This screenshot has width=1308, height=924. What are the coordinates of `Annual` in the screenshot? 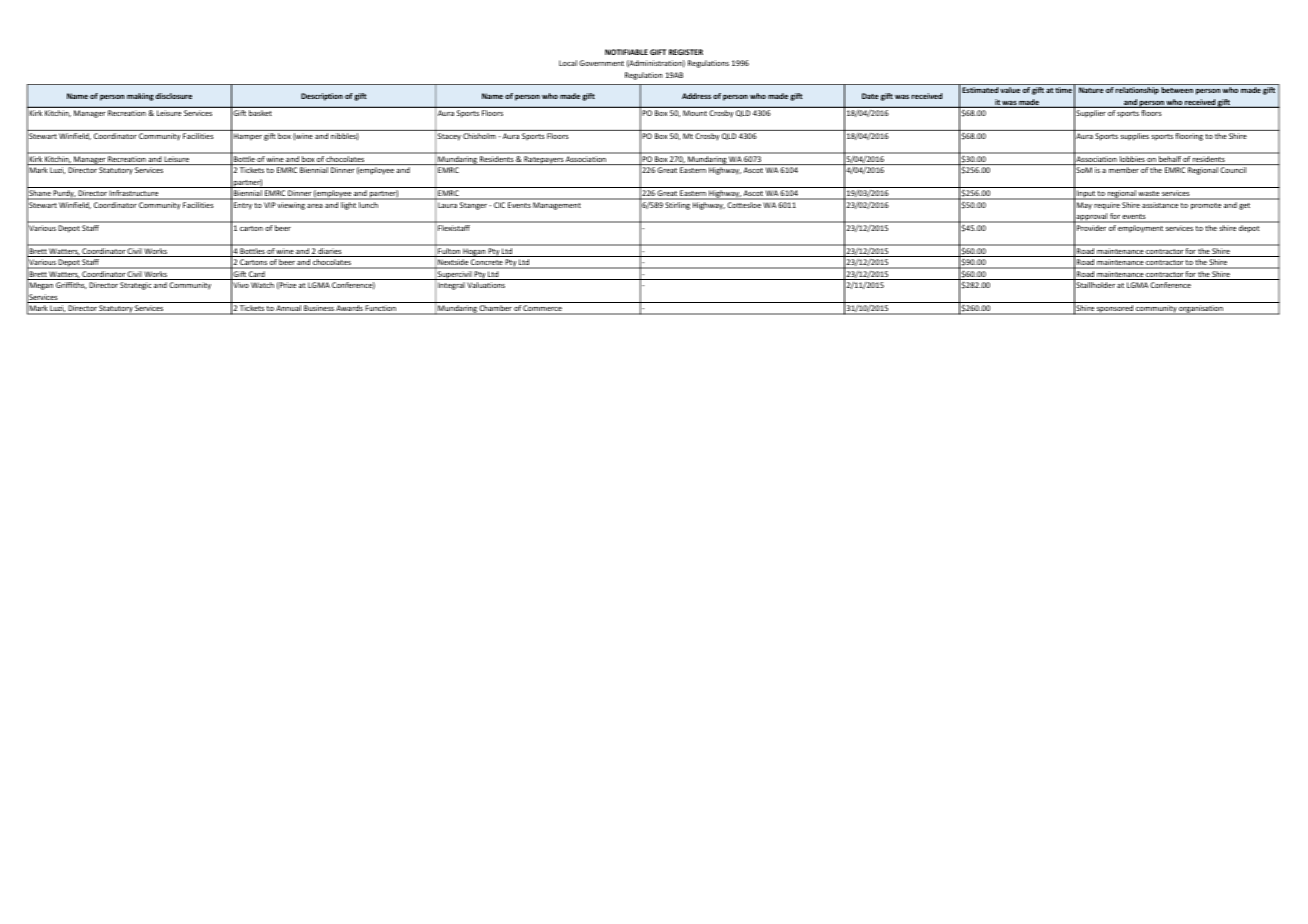 It's located at (288, 308).
